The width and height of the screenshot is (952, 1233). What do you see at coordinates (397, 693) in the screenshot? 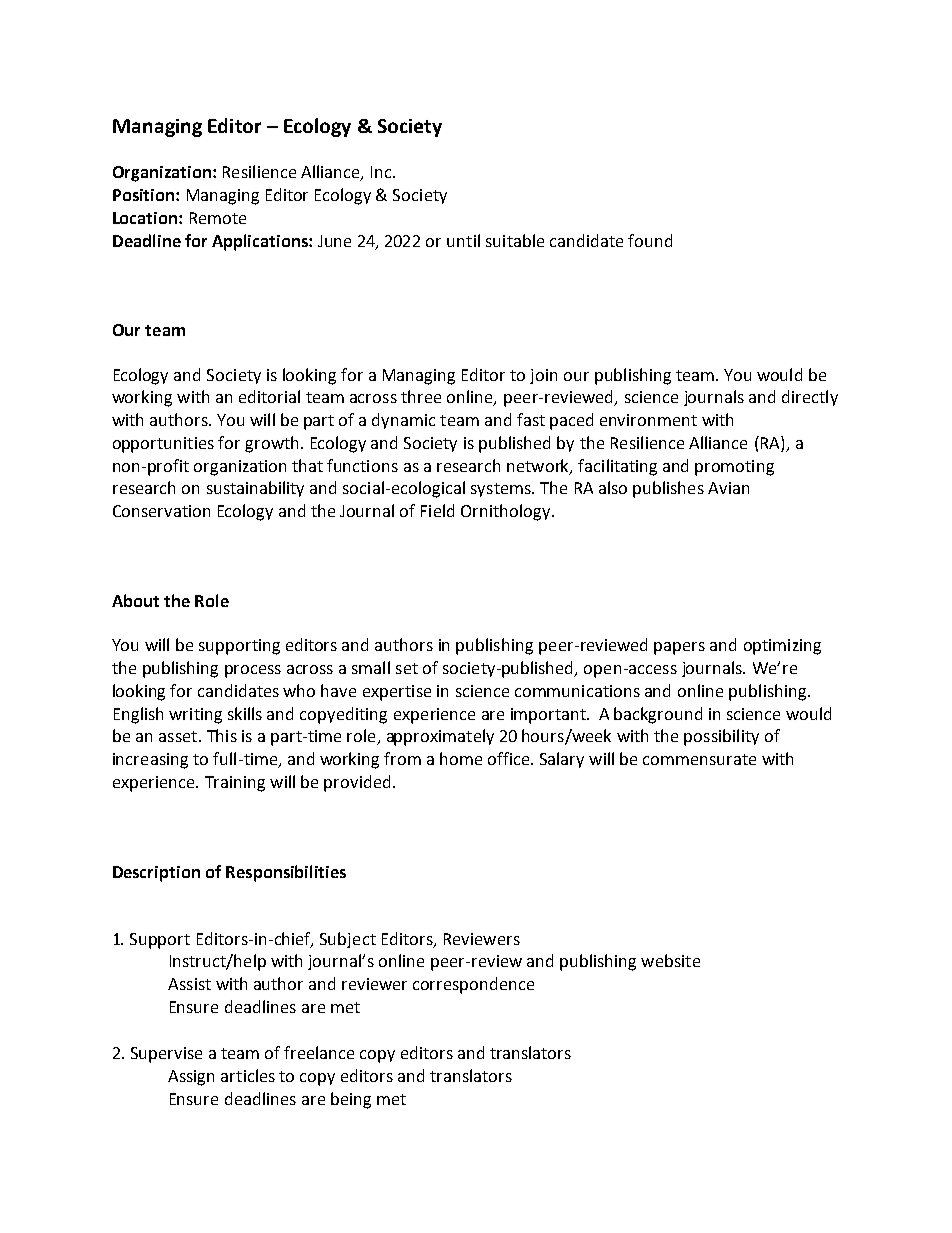
I see `expertise` at bounding box center [397, 693].
